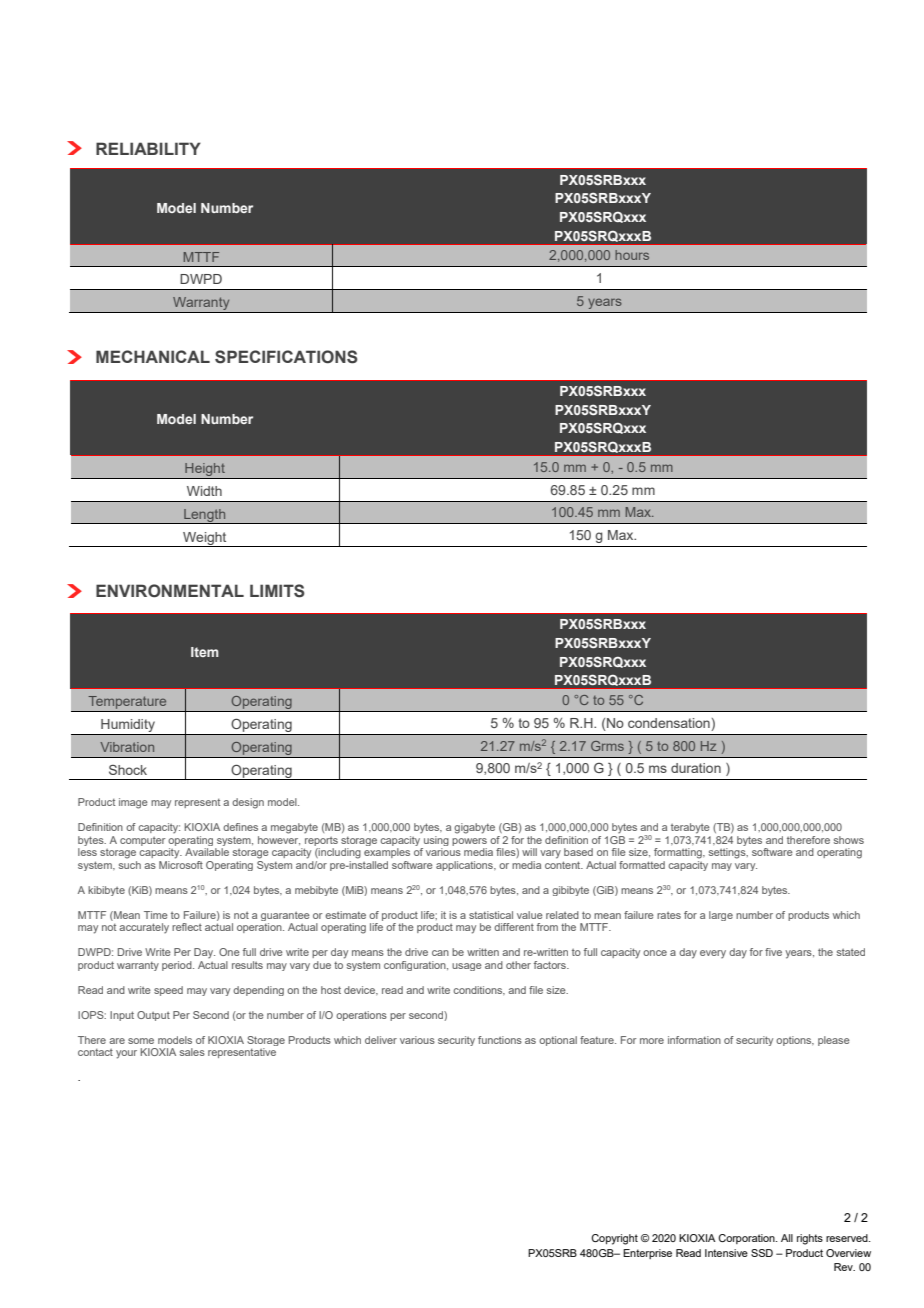  Describe the element at coordinates (277, 591) in the page. I see `LIMITS` at that location.
